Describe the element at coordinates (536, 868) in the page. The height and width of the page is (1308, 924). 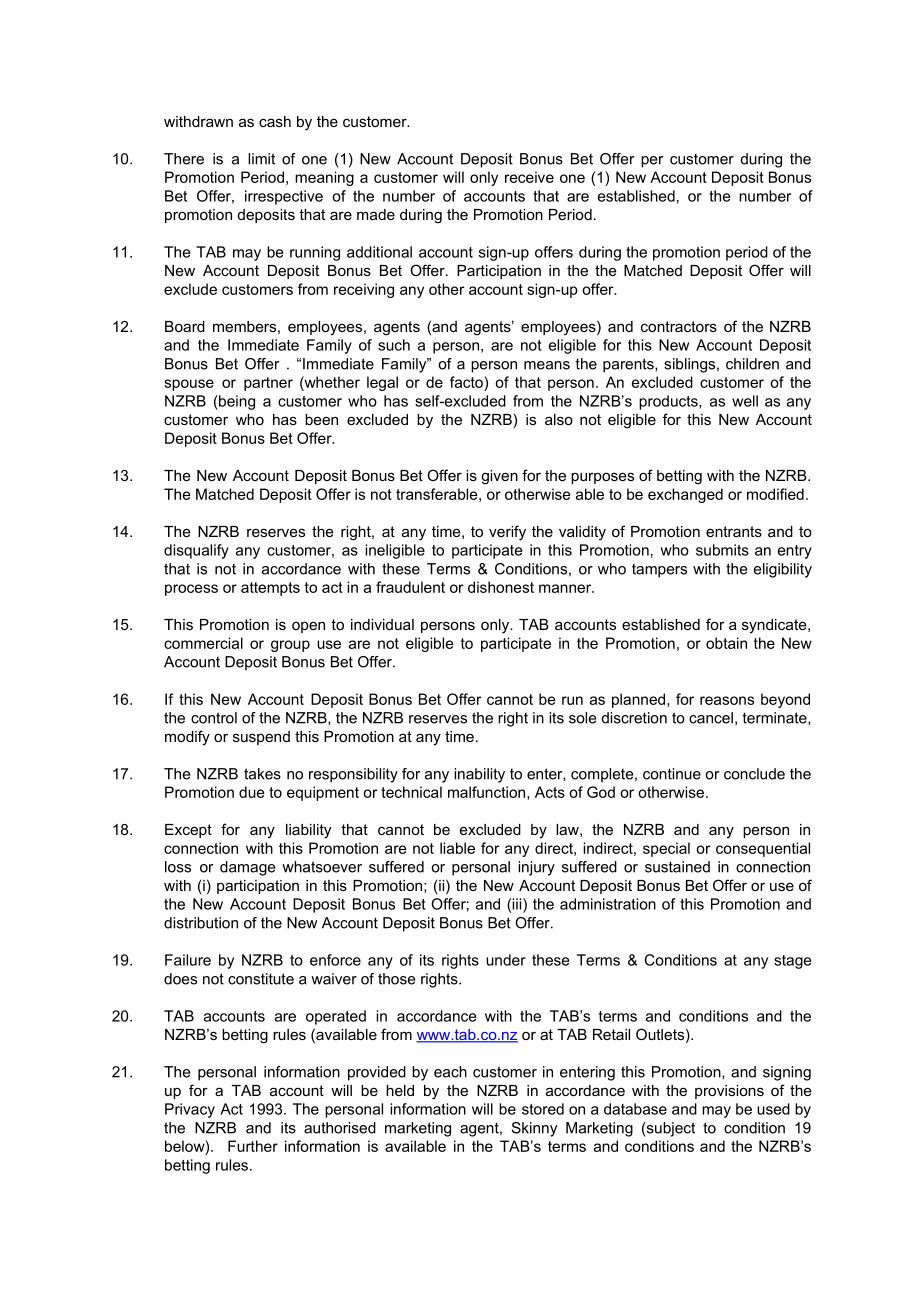
I see `injury` at that location.
